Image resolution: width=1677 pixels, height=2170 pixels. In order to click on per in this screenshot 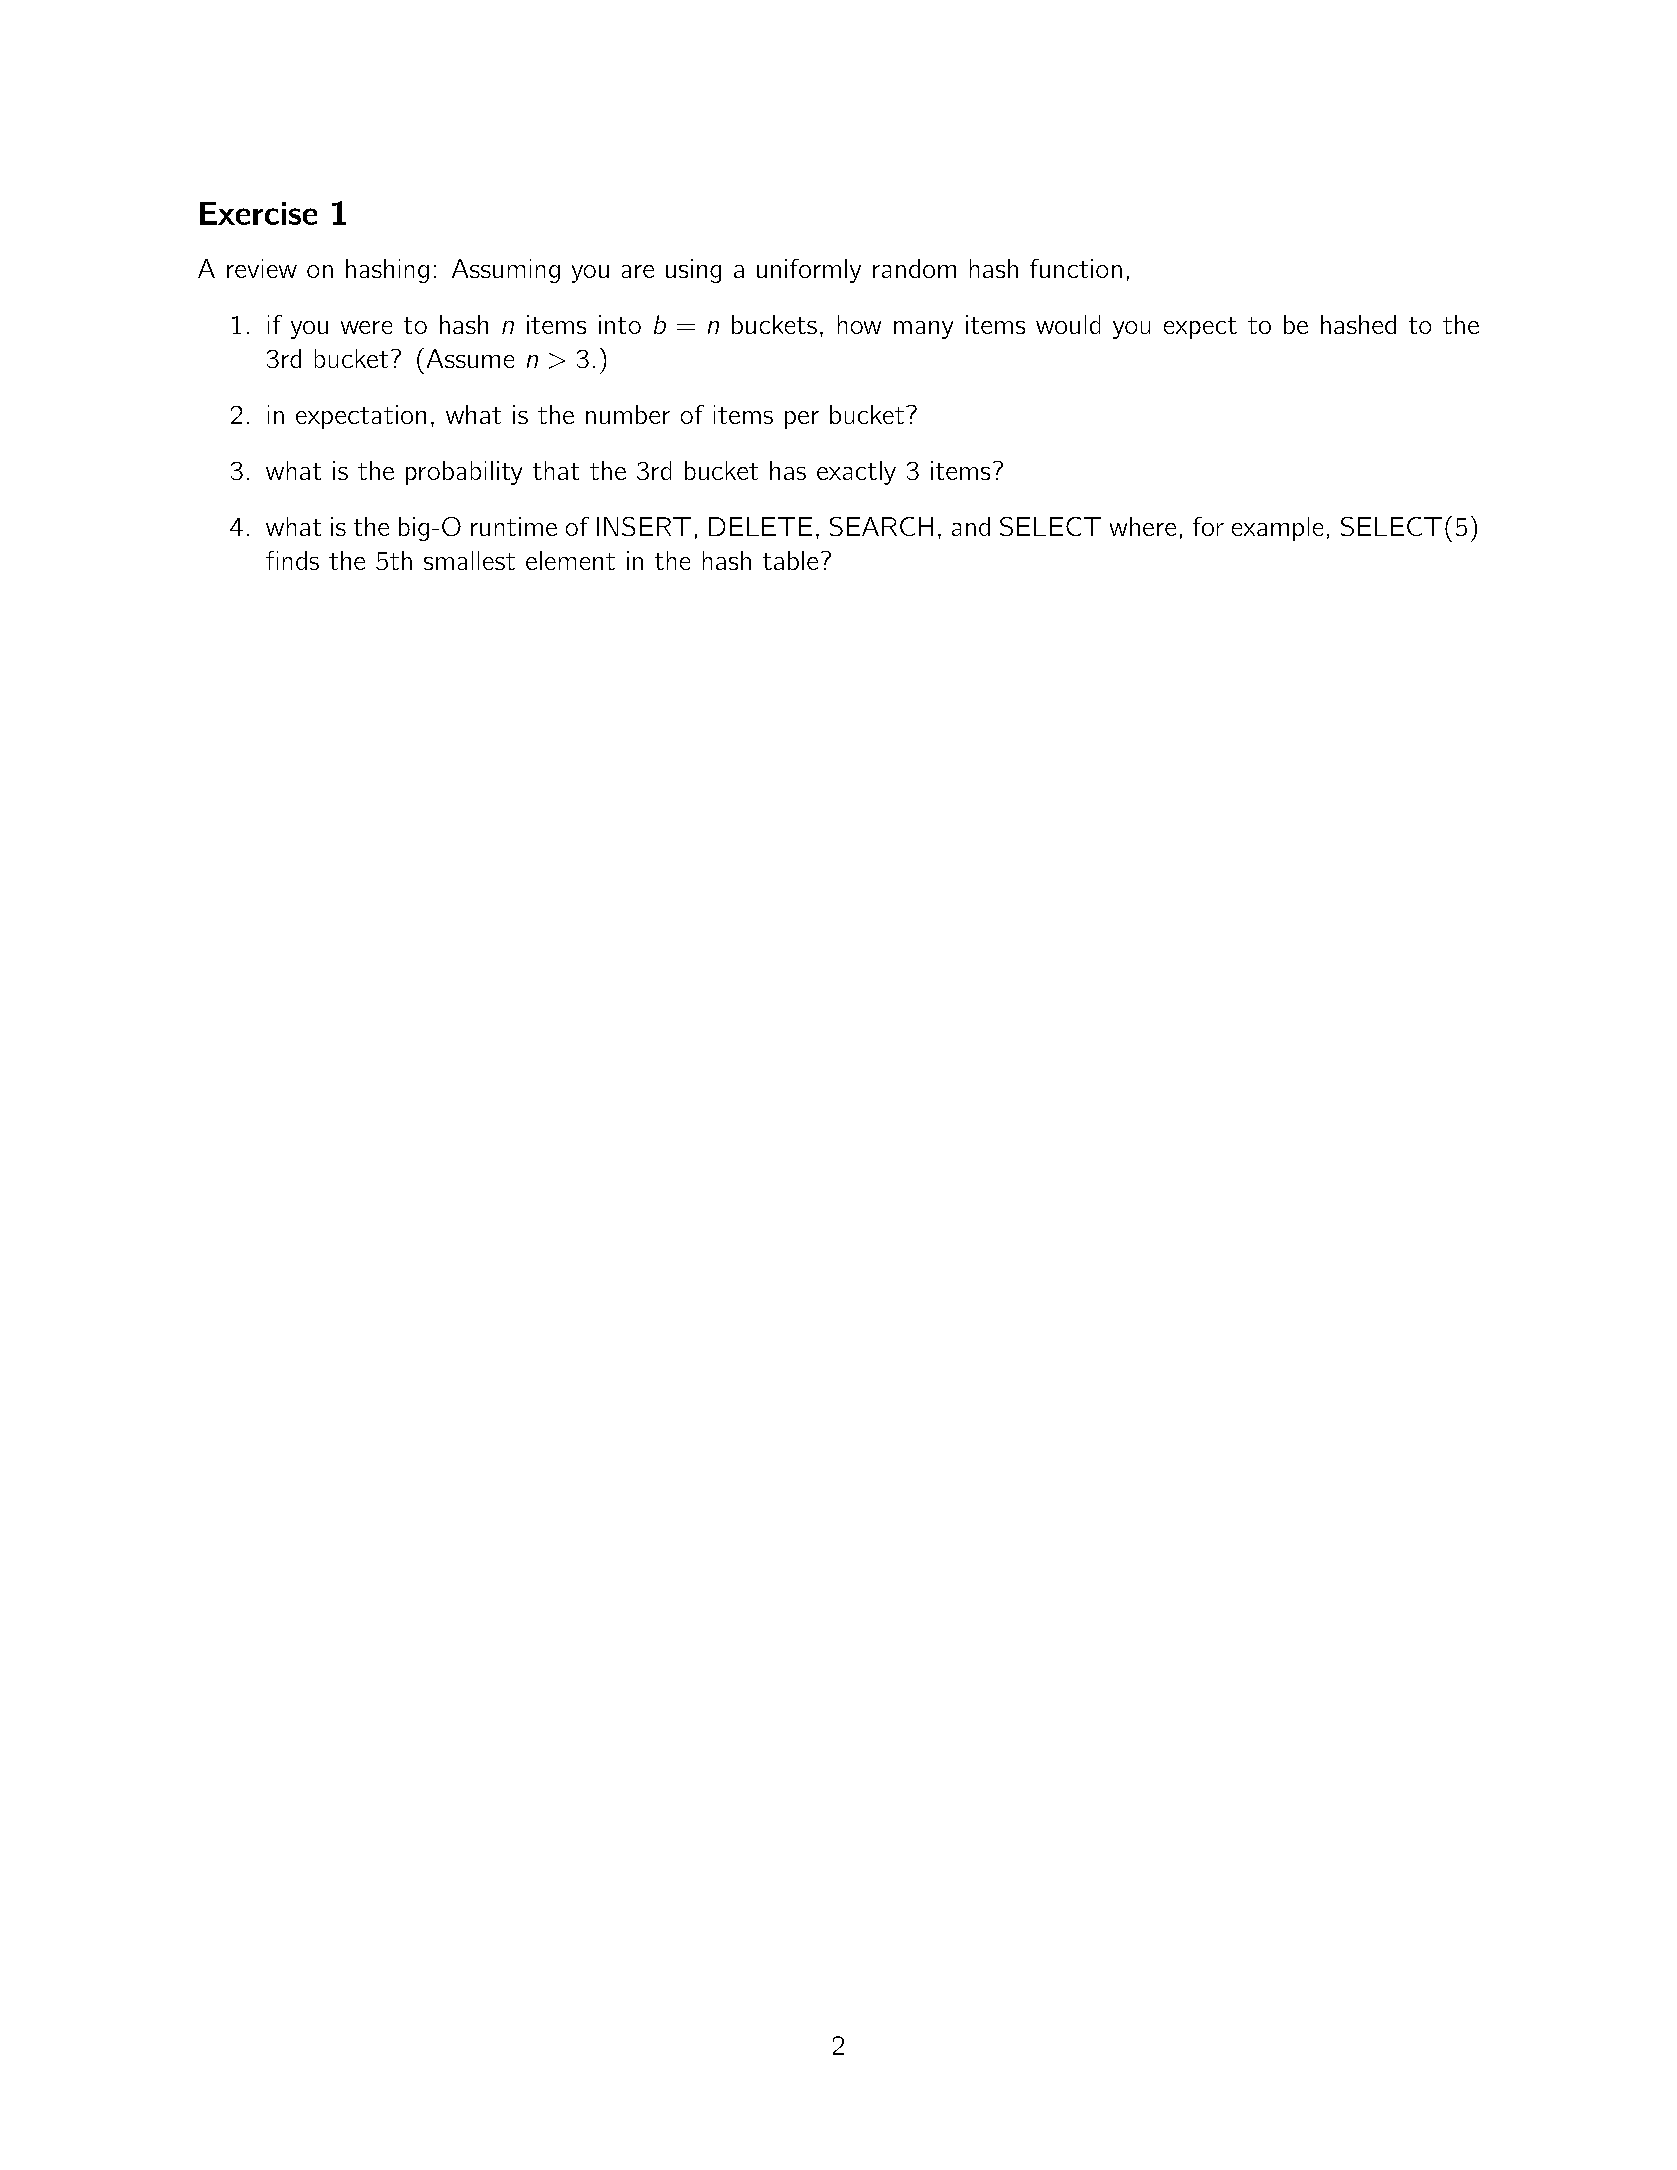, I will do `click(802, 420)`.
